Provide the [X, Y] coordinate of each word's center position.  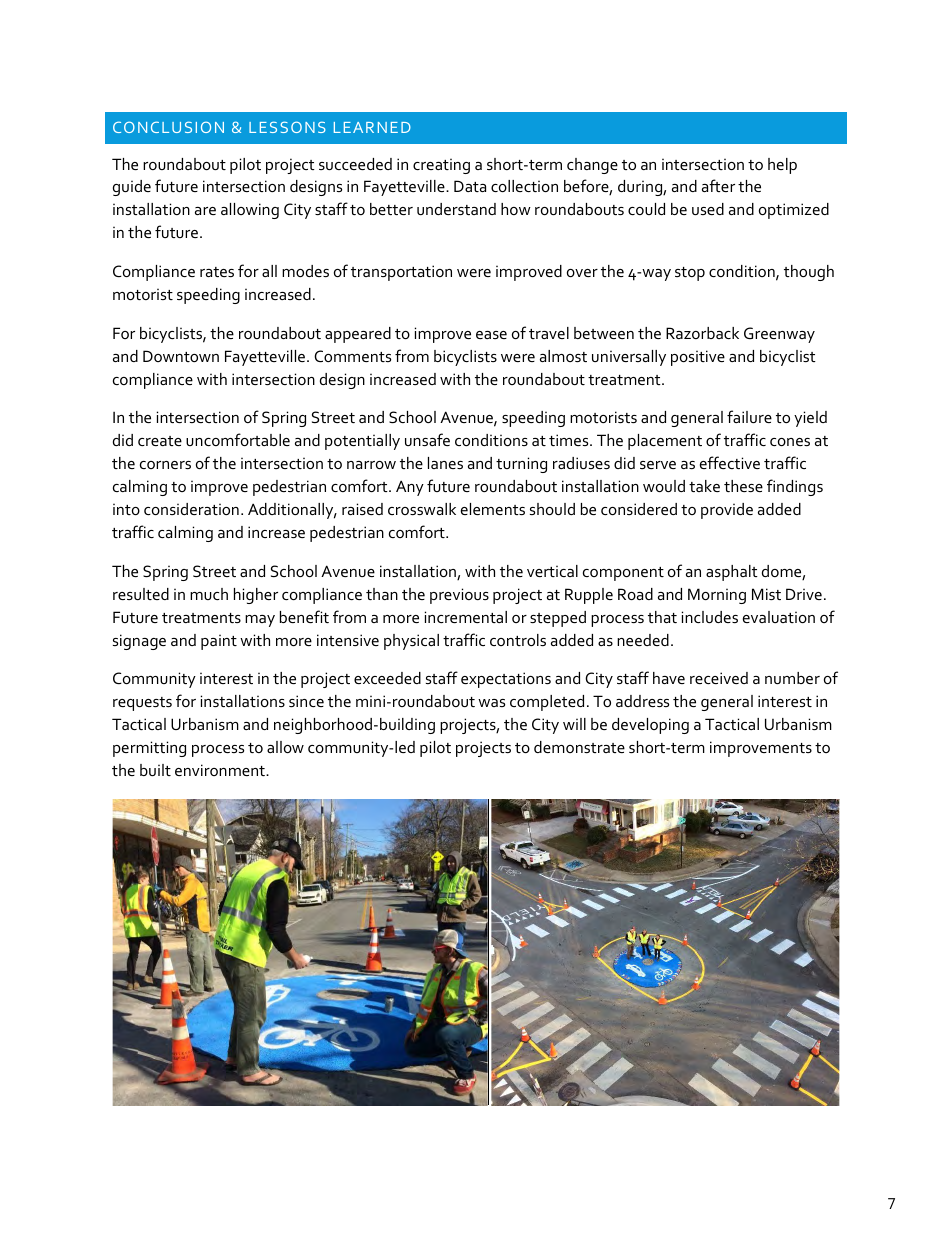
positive [698, 358]
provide [727, 511]
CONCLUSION [168, 127]
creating [441, 166]
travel [549, 333]
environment [221, 770]
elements [493, 509]
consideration [191, 509]
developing [650, 726]
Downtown [181, 356]
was [491, 703]
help [782, 166]
